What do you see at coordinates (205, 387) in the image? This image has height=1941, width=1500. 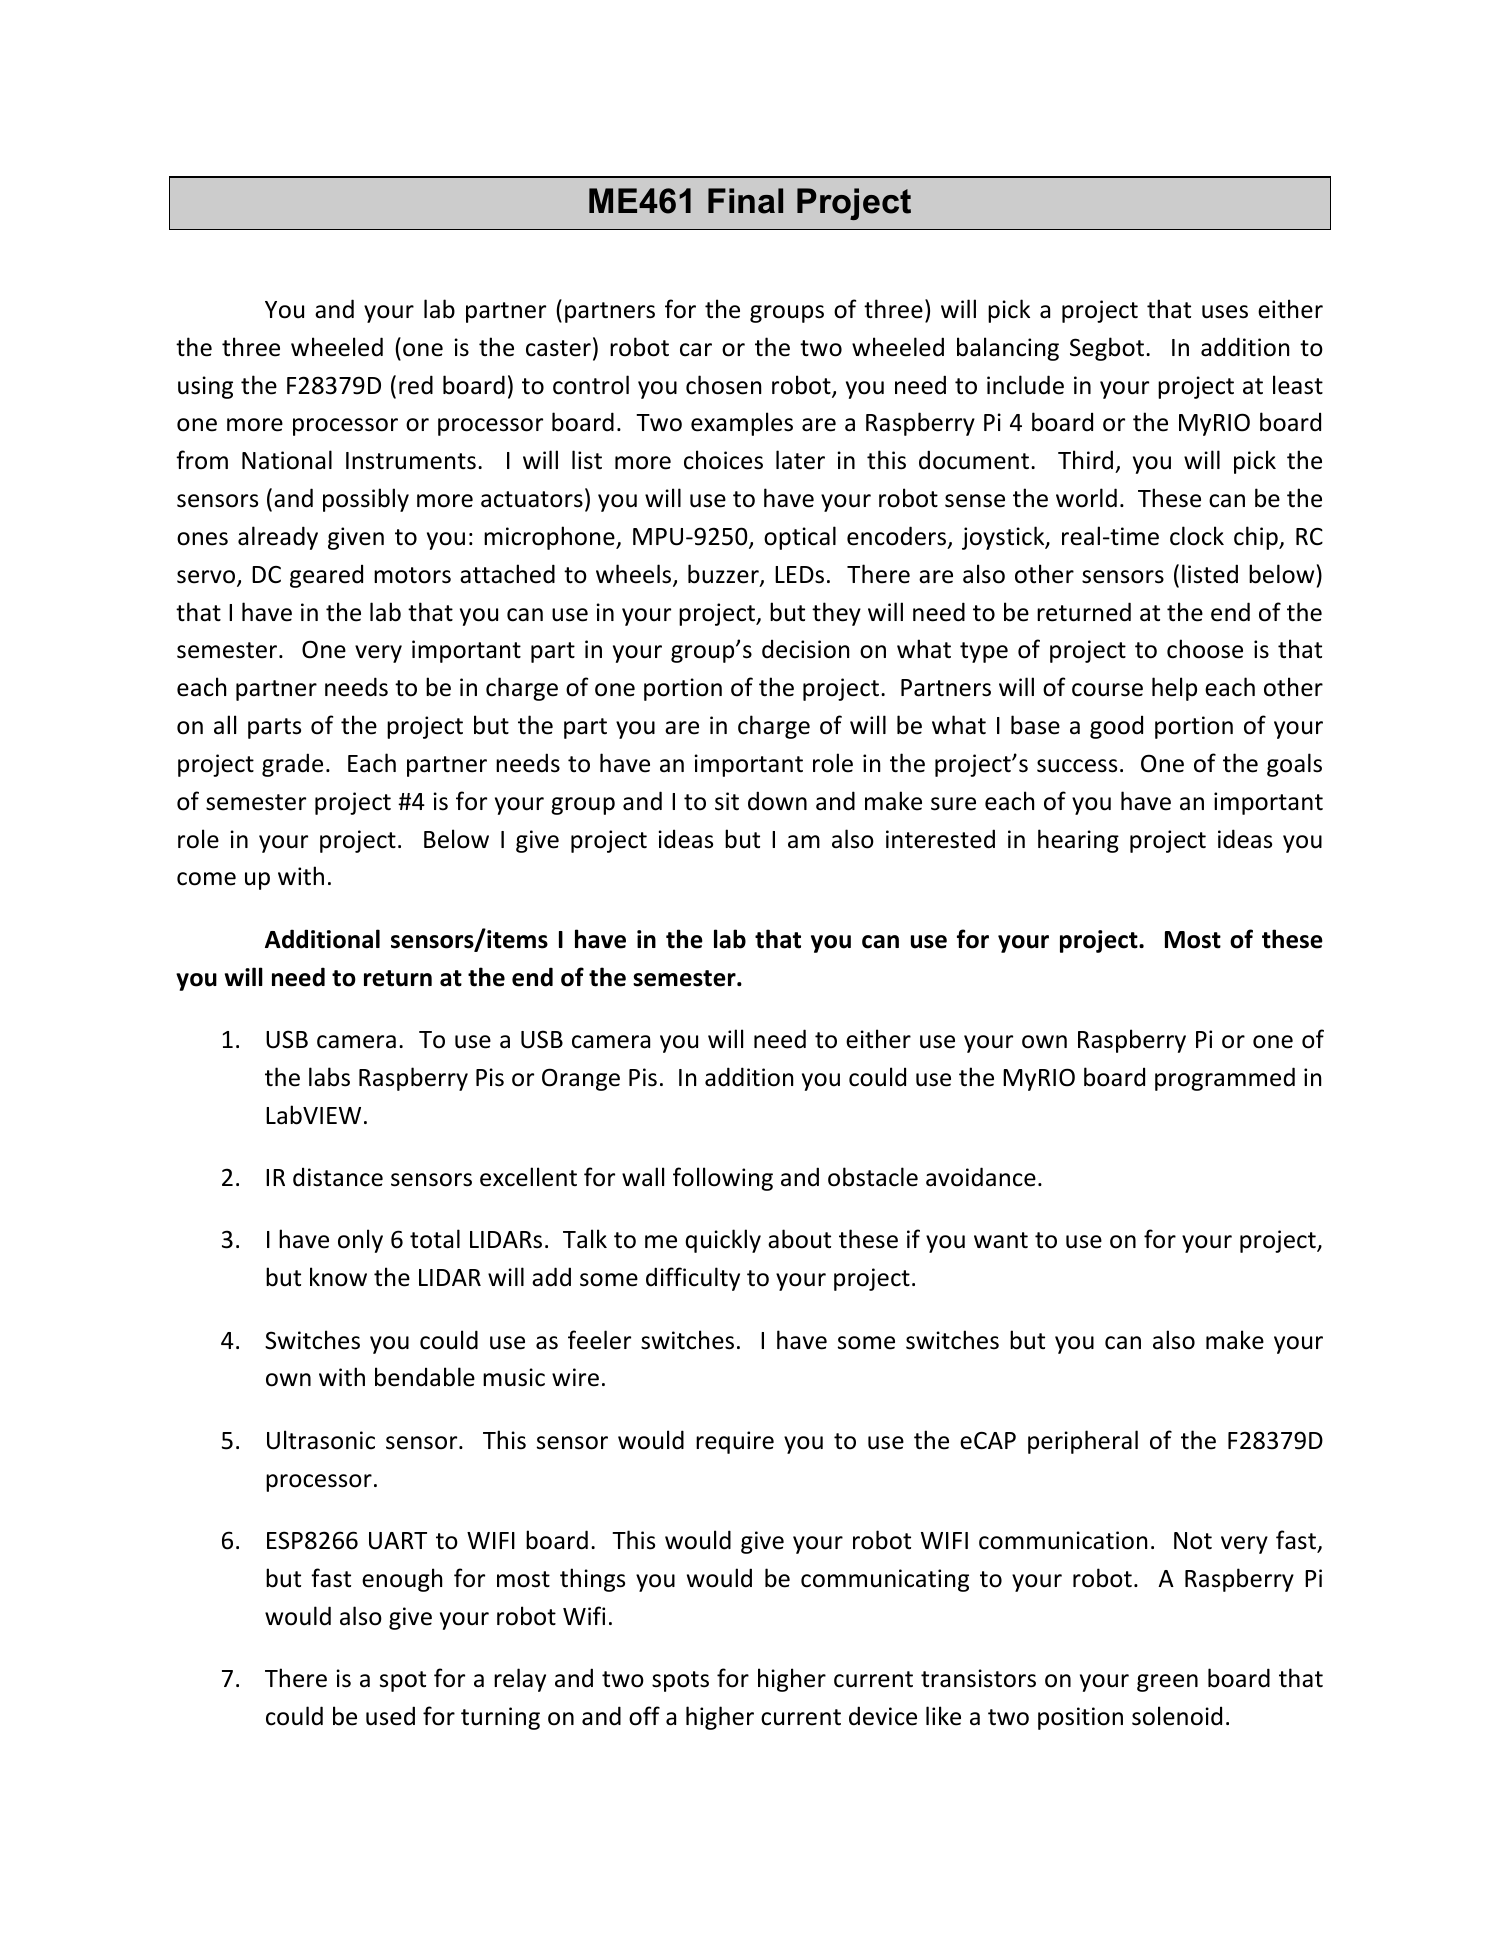 I see `using` at bounding box center [205, 387].
